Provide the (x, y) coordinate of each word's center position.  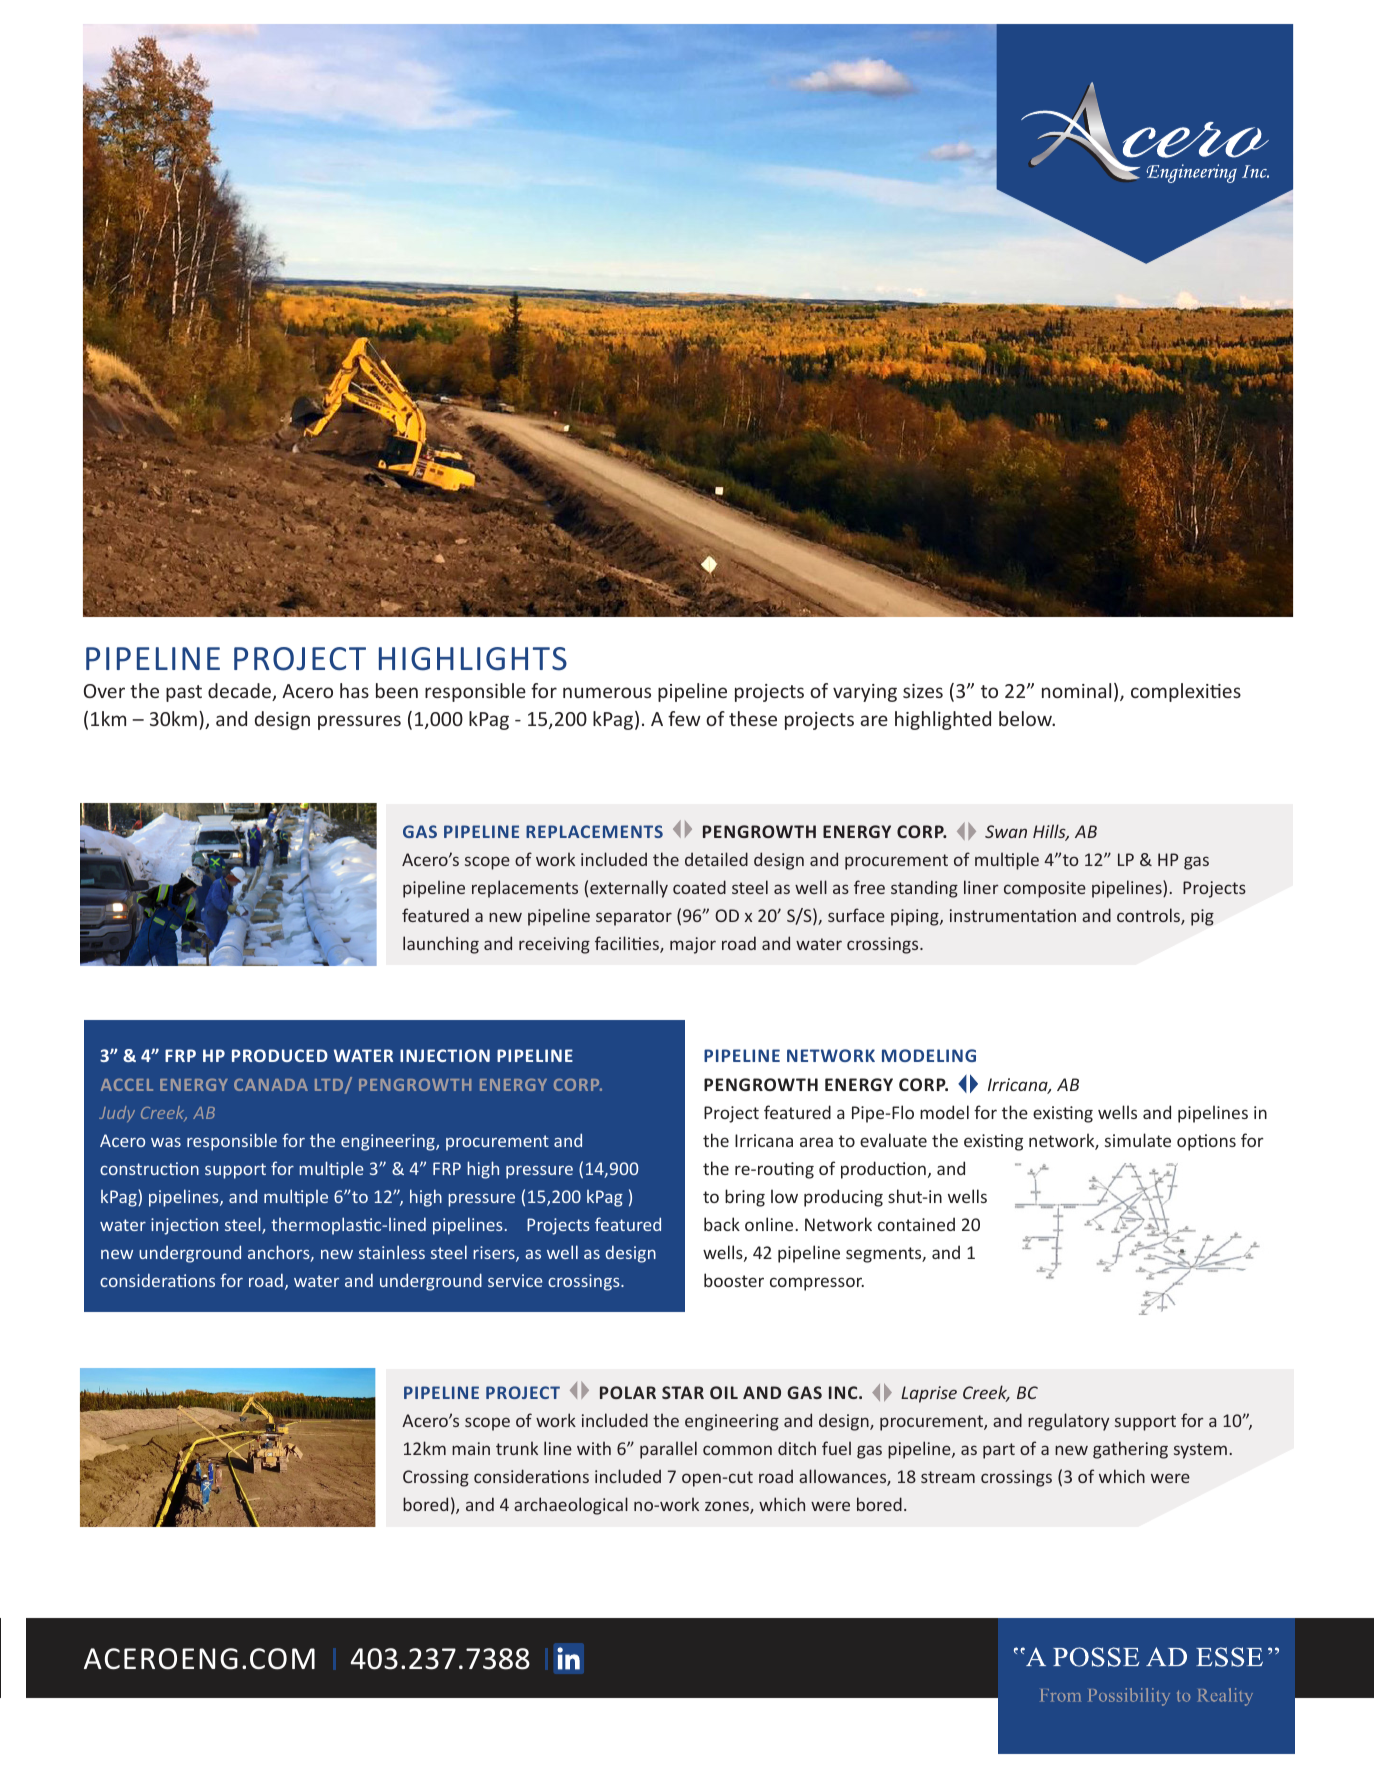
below (1026, 718)
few (684, 718)
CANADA (271, 1085)
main (471, 1448)
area (816, 1142)
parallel (668, 1450)
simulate (1138, 1140)
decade (240, 692)
